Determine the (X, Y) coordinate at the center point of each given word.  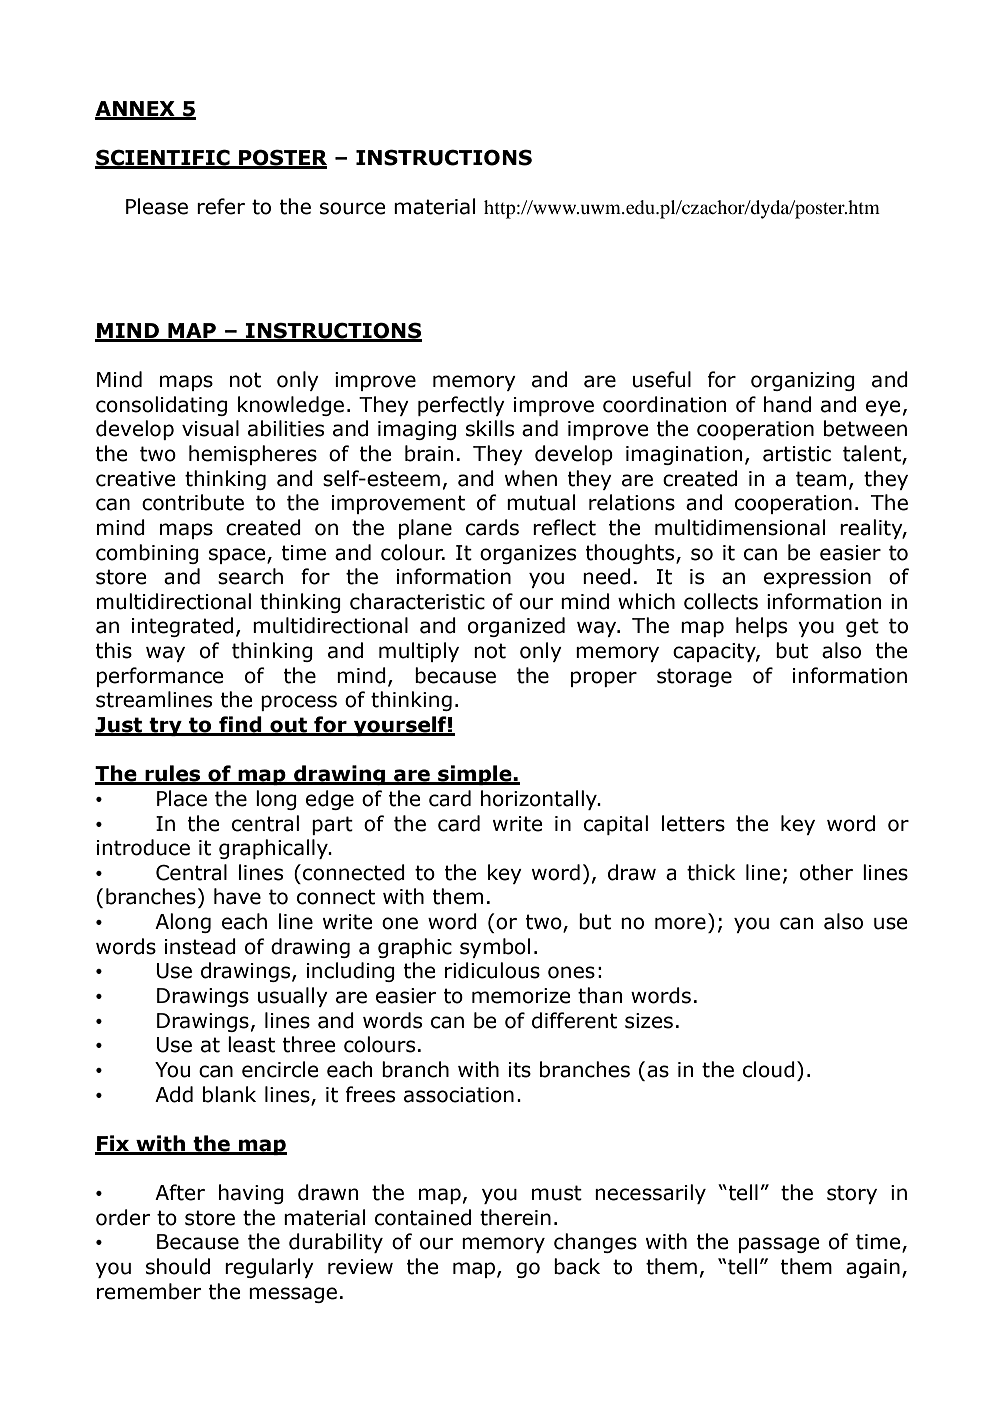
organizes (528, 554)
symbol (495, 948)
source (352, 208)
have (237, 896)
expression (817, 578)
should (178, 1266)
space (238, 556)
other (826, 872)
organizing (803, 381)
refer (221, 206)
